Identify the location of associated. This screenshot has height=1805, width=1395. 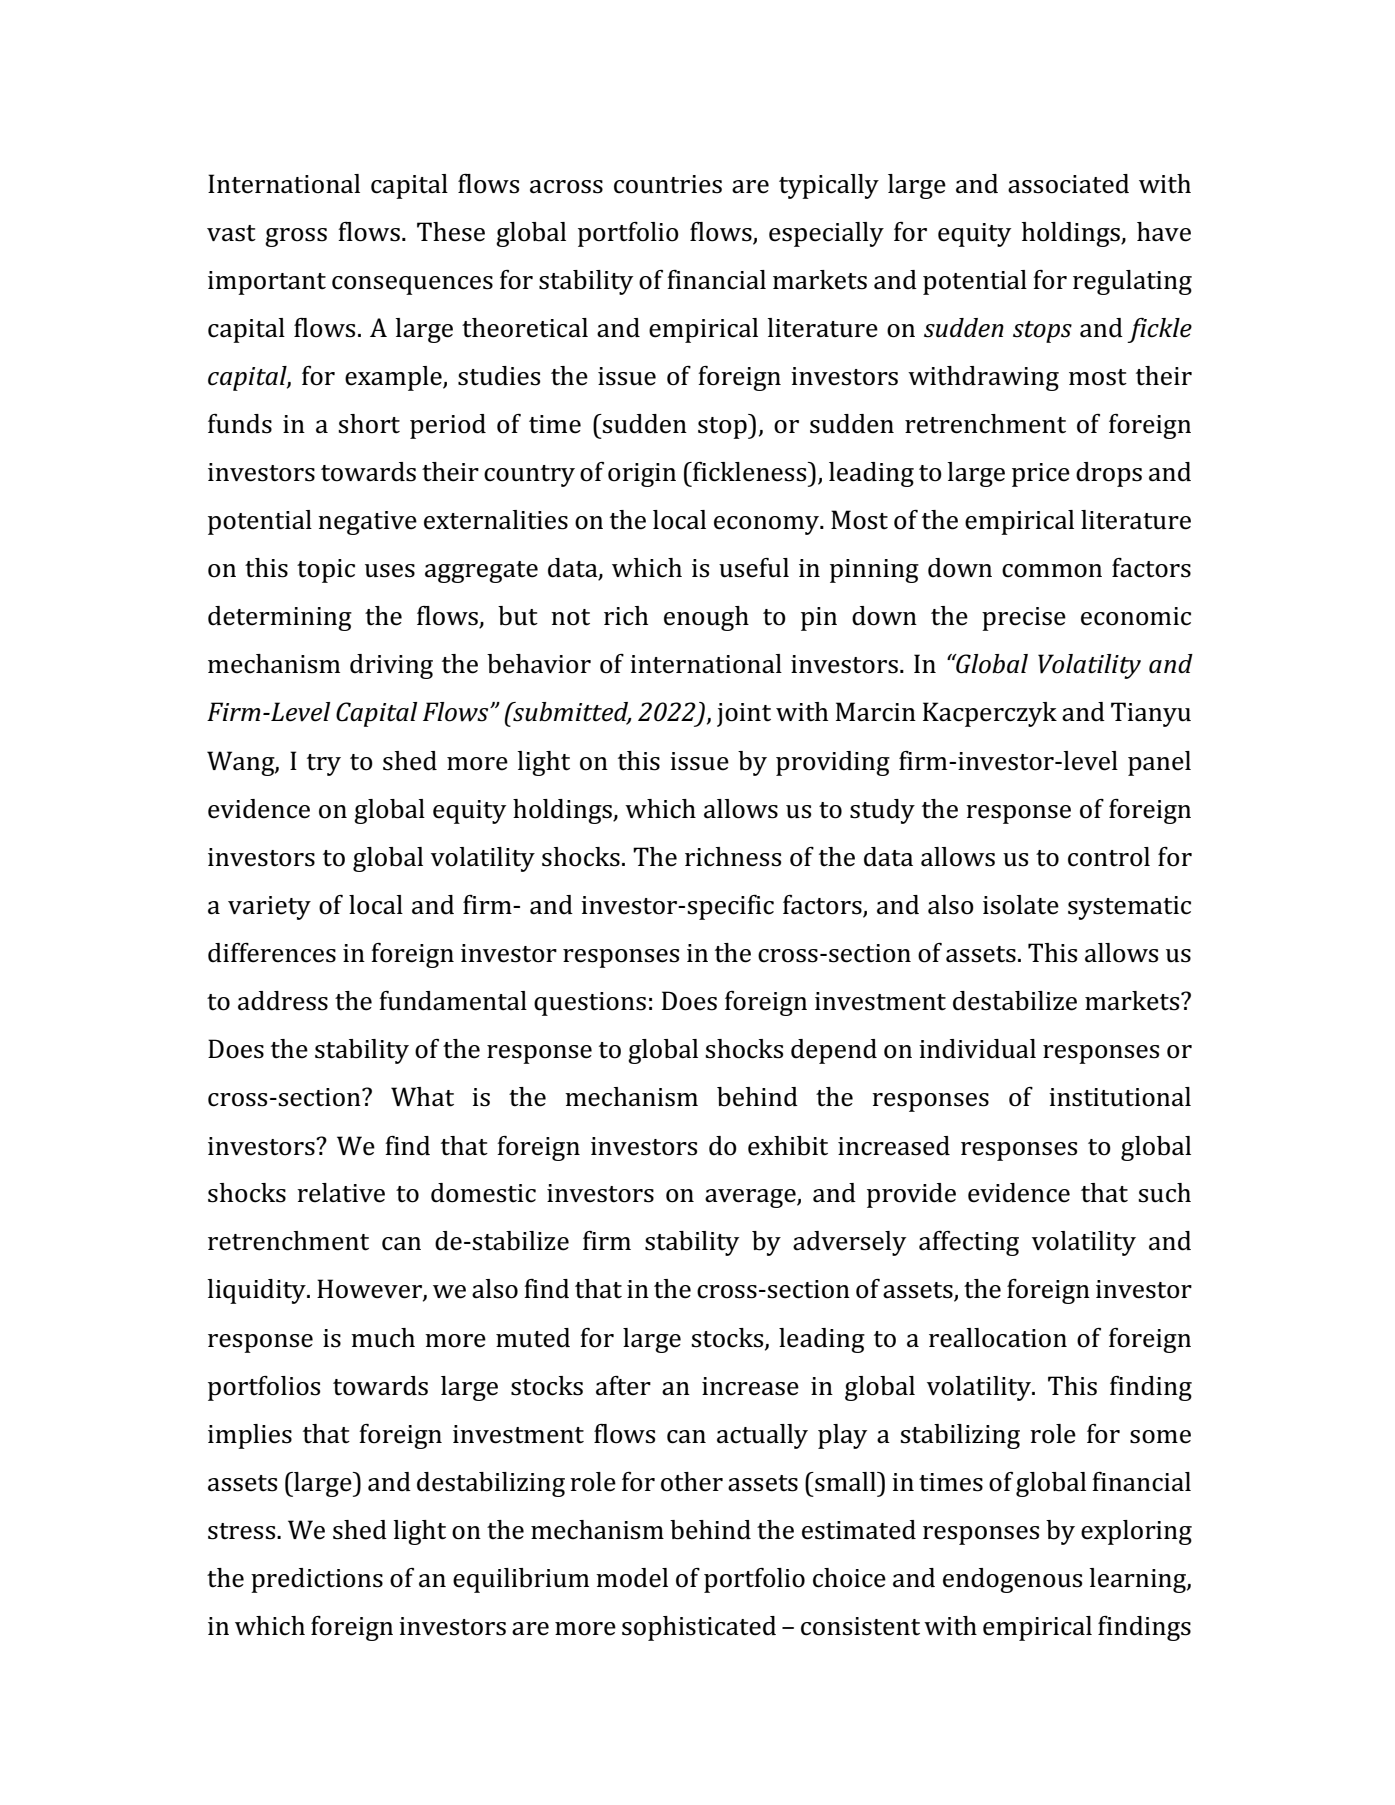
(1068, 184).
